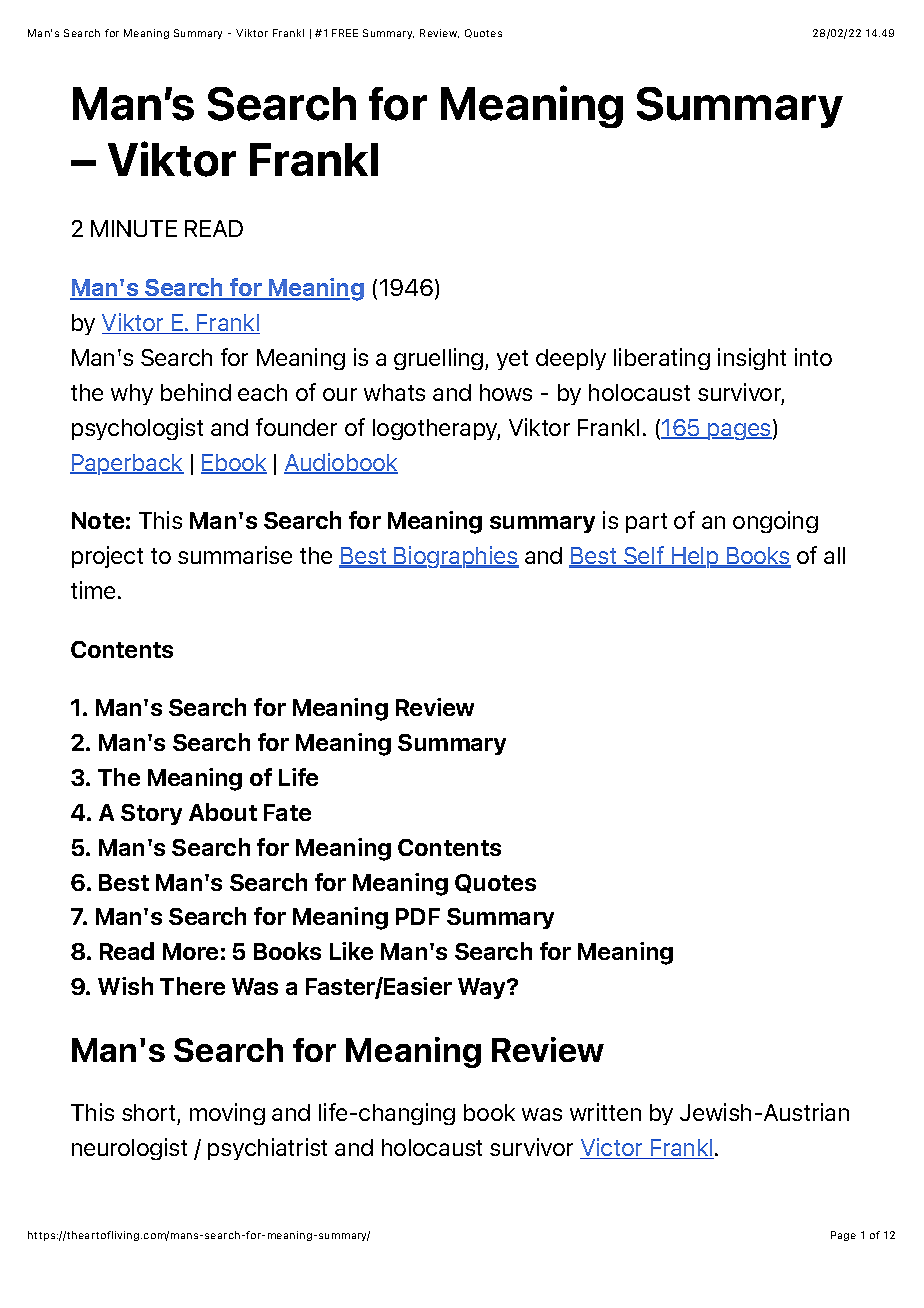 This page has width=924, height=1308. I want to click on gruelling, so click(440, 359).
